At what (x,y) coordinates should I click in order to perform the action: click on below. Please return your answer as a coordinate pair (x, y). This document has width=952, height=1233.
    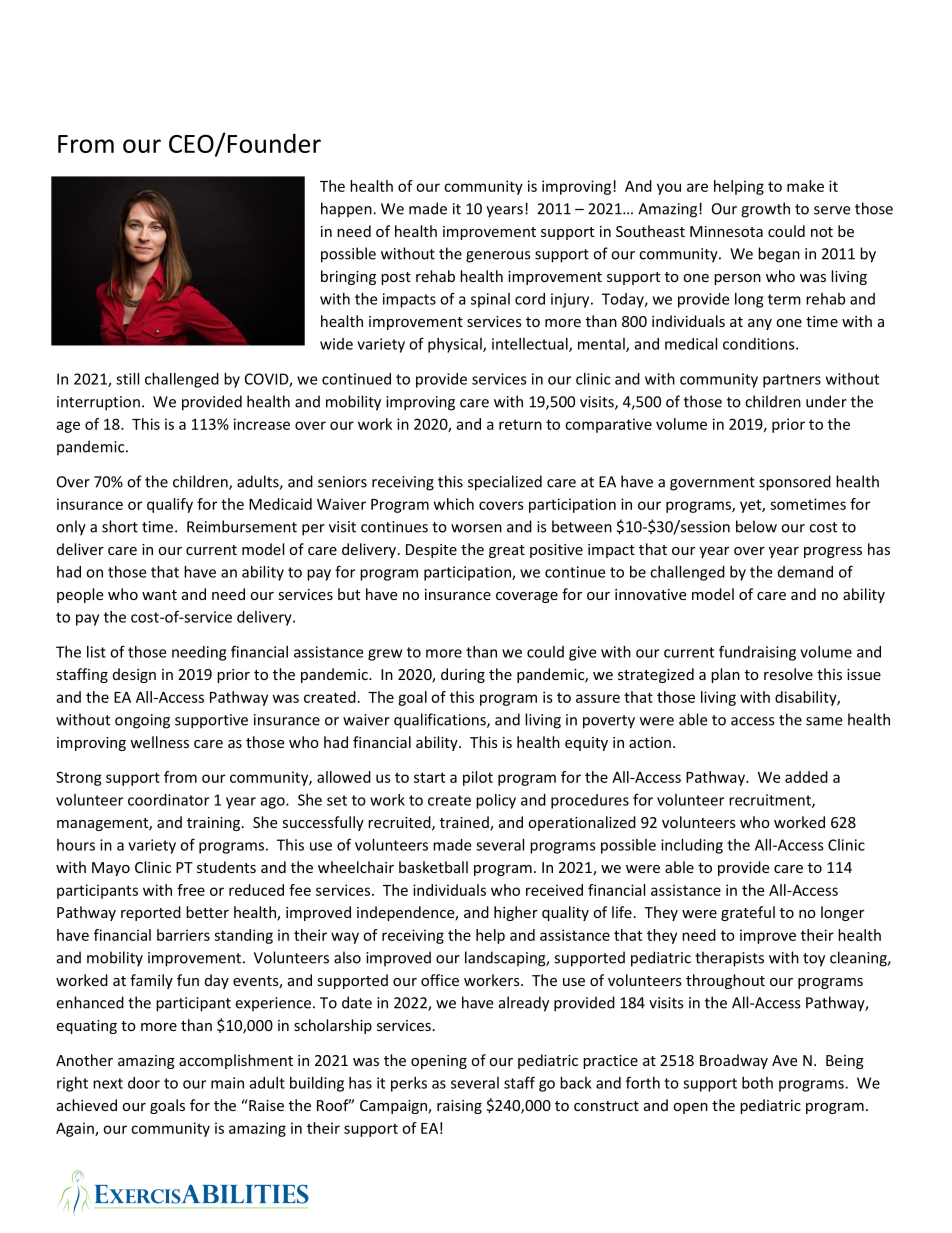
    Looking at the image, I should click on (756, 526).
